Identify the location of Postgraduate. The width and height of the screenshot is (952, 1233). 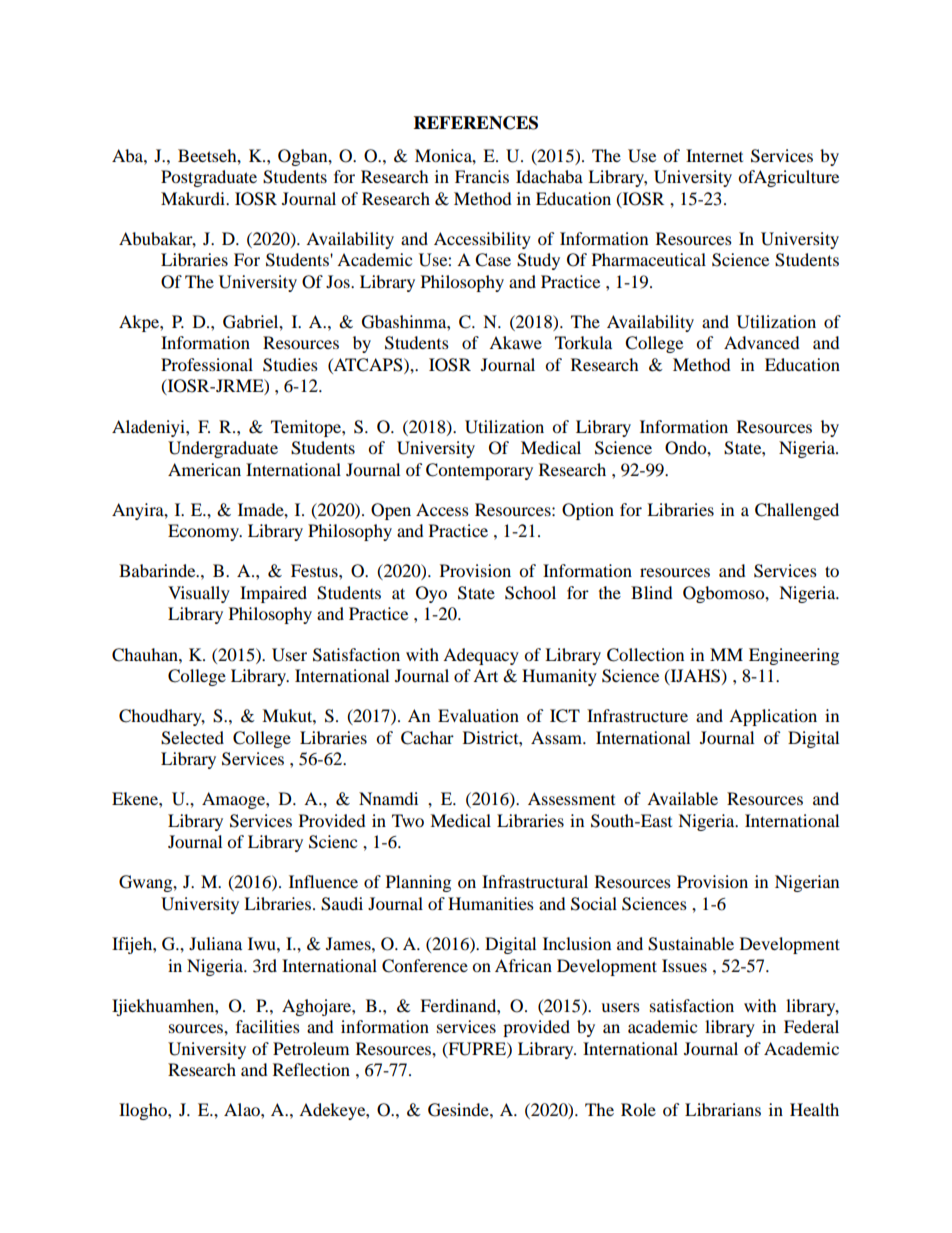
(209, 178).
